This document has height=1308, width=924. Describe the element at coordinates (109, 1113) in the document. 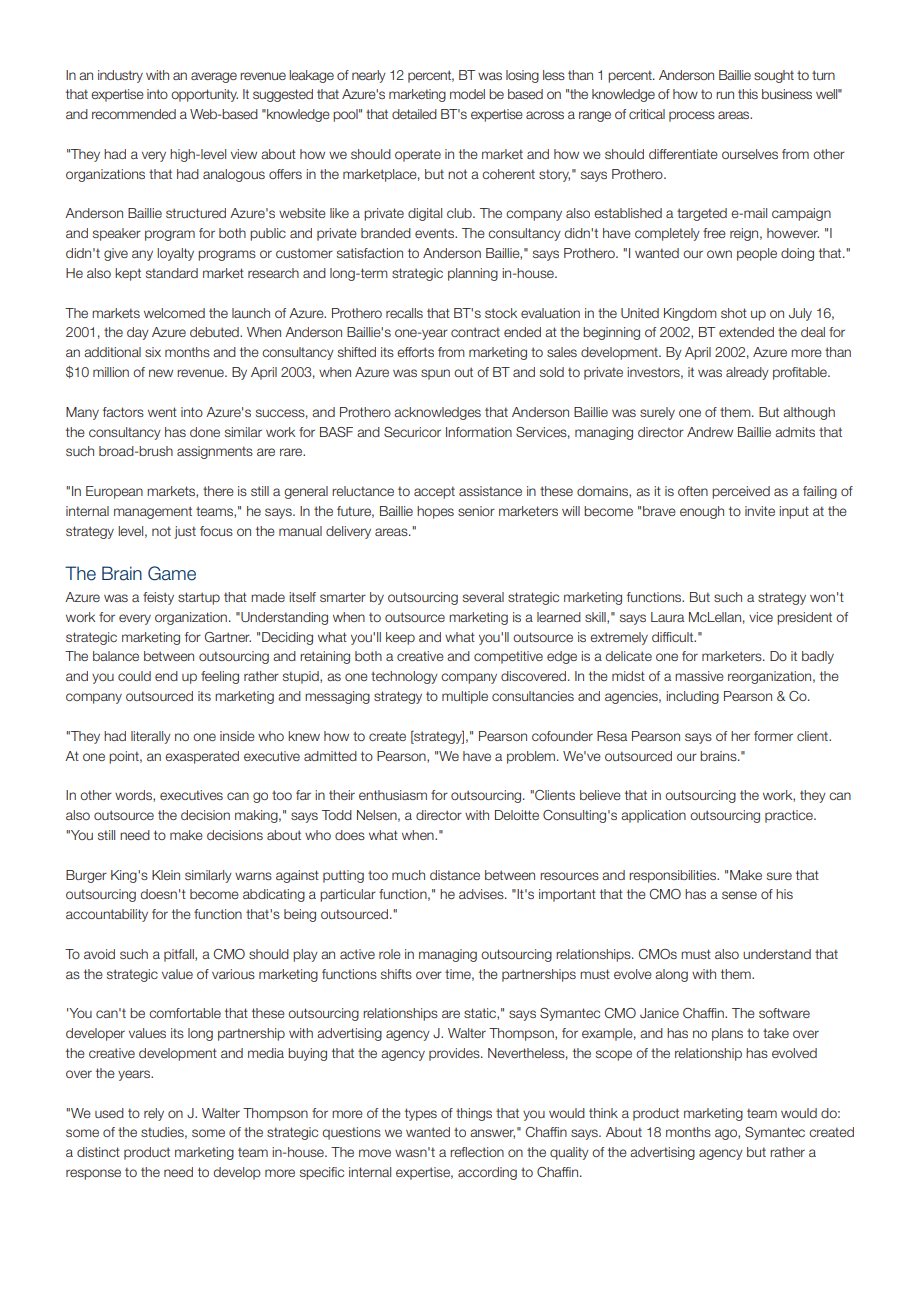

I see `used` at that location.
